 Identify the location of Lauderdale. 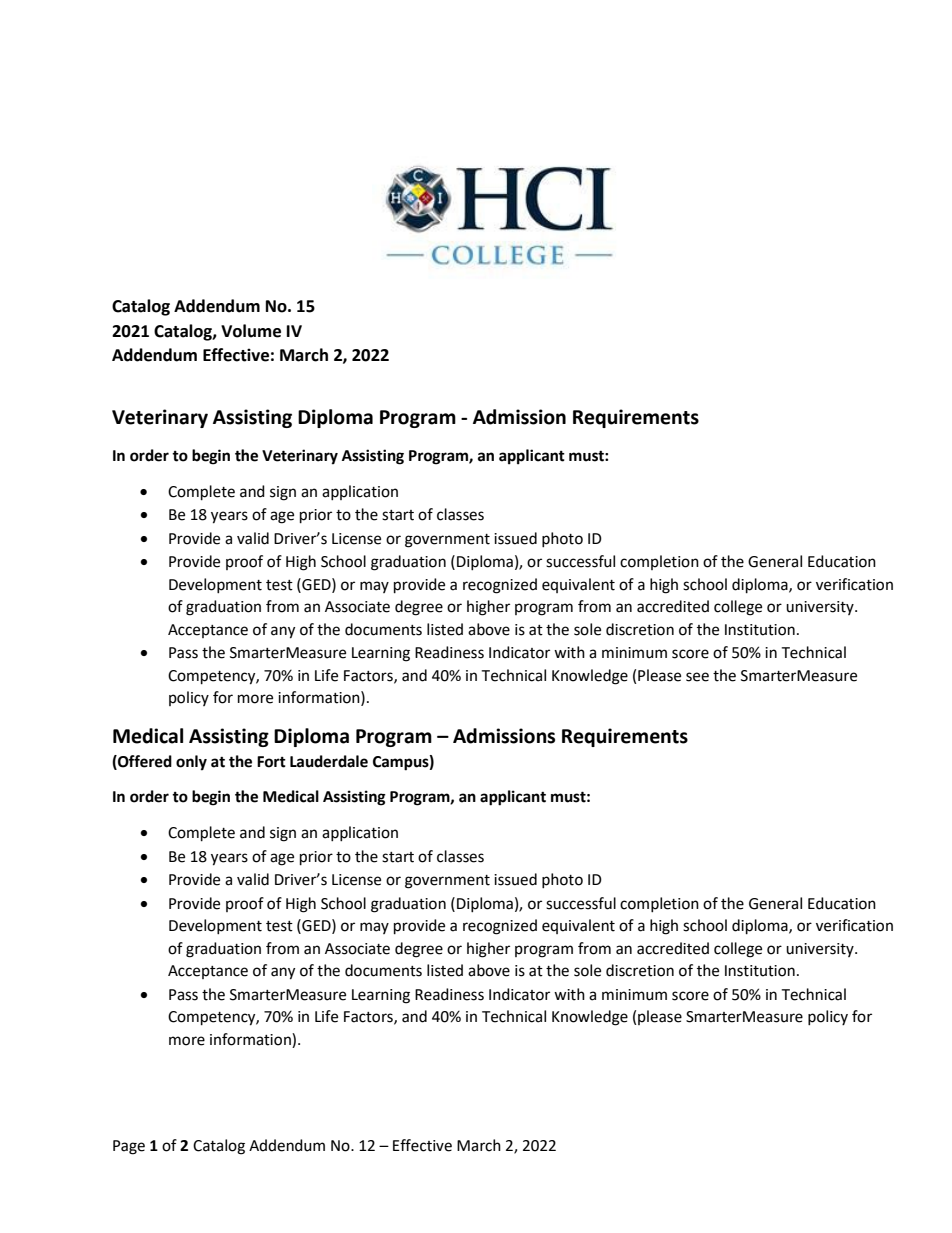
(329, 761).
